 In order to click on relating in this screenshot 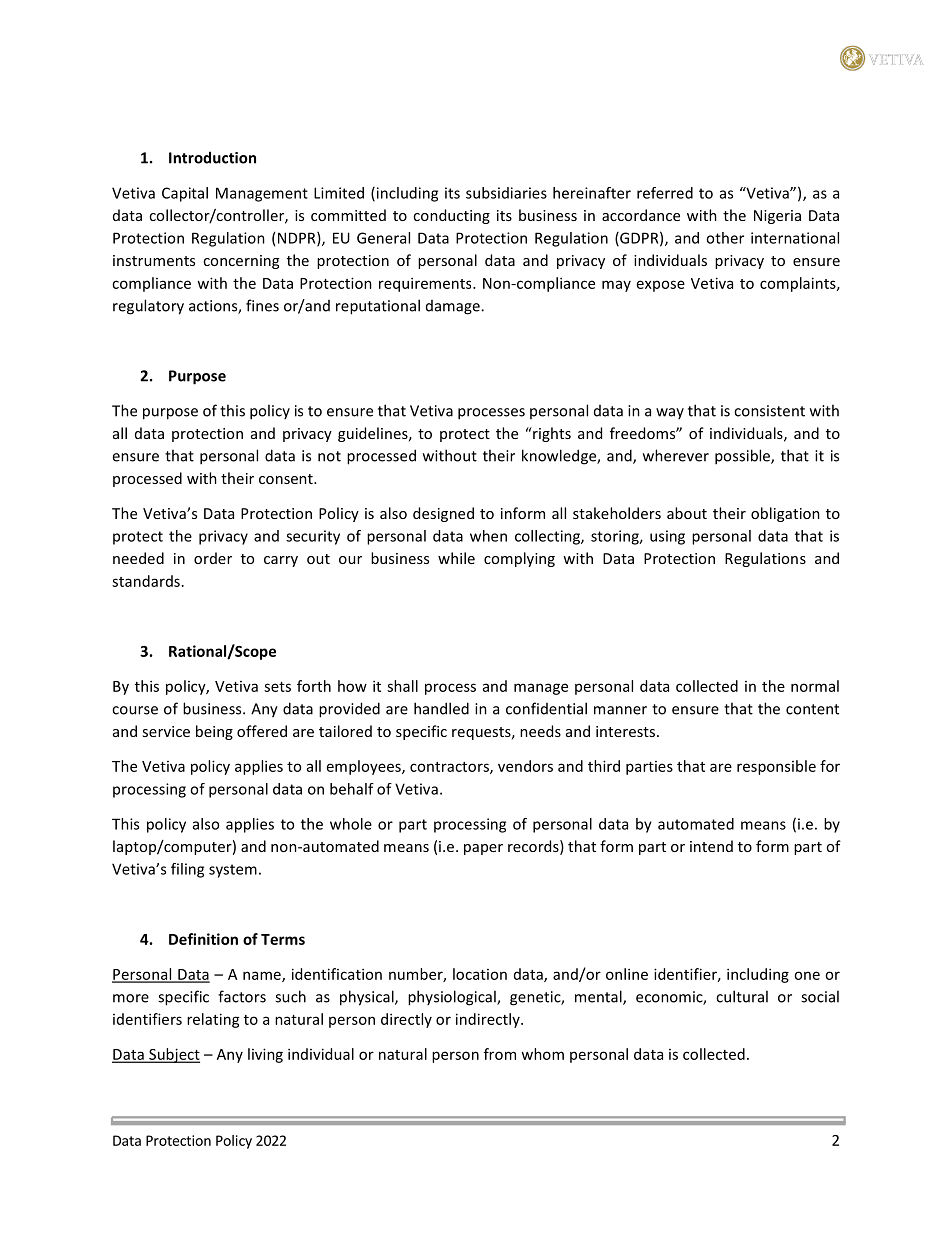, I will do `click(213, 1020)`.
